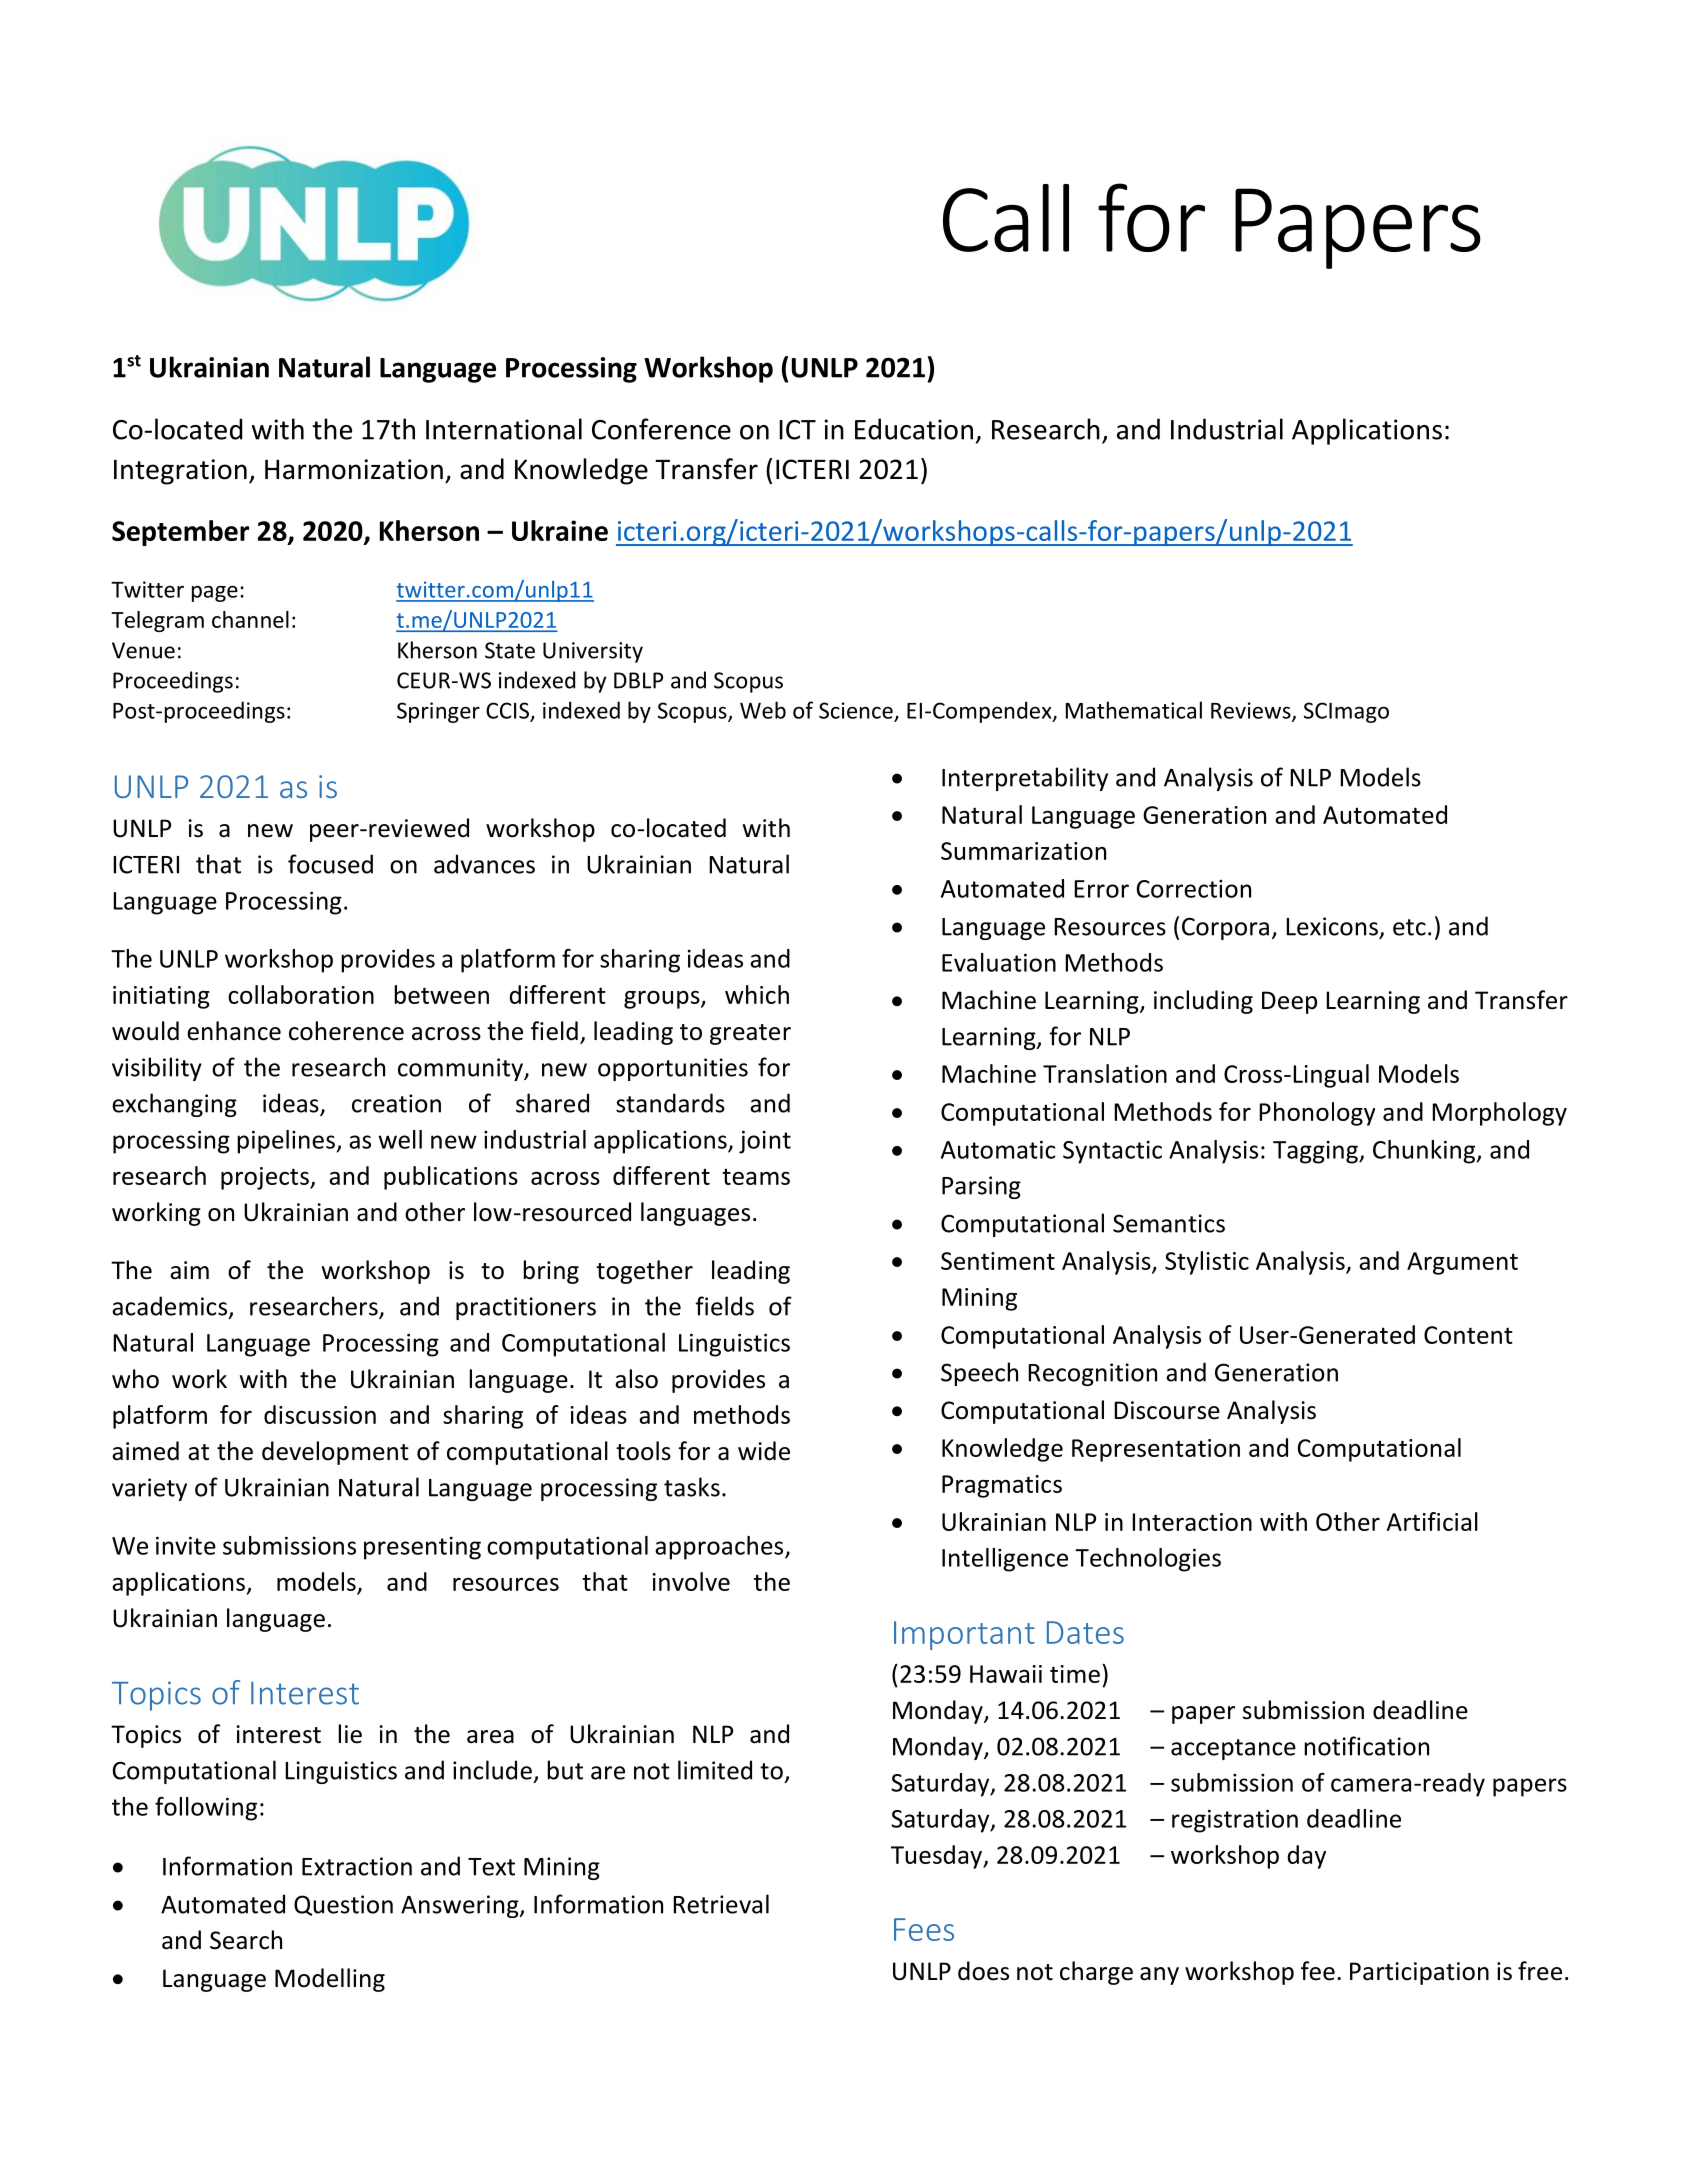 The width and height of the screenshot is (1682, 2176). What do you see at coordinates (1316, 1152) in the screenshot?
I see `Tagging` at bounding box center [1316, 1152].
